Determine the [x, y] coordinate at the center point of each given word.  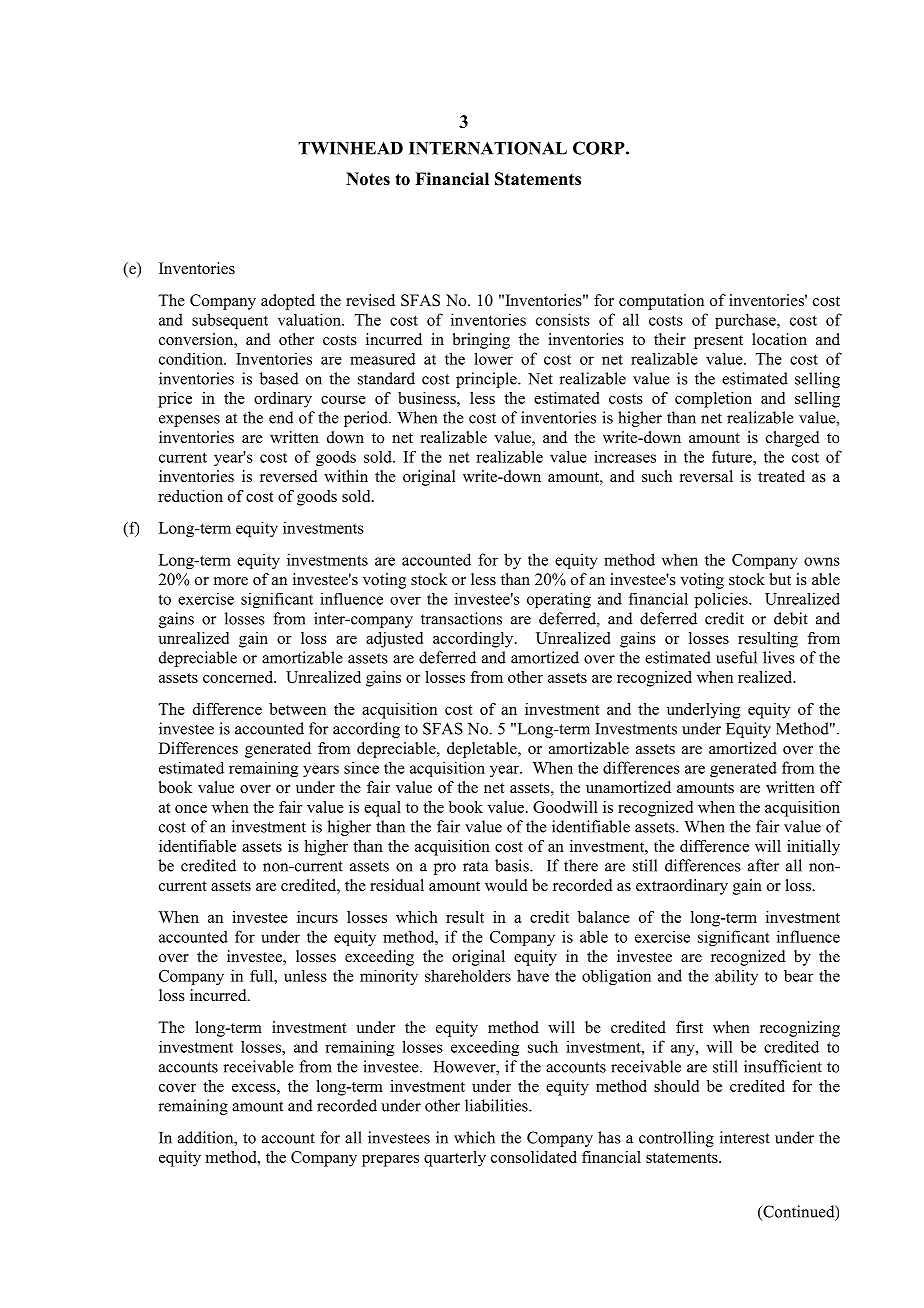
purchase [746, 321]
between [297, 709]
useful [736, 657]
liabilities [497, 1105]
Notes [368, 179]
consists [563, 319]
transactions [461, 618]
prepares [390, 1161]
